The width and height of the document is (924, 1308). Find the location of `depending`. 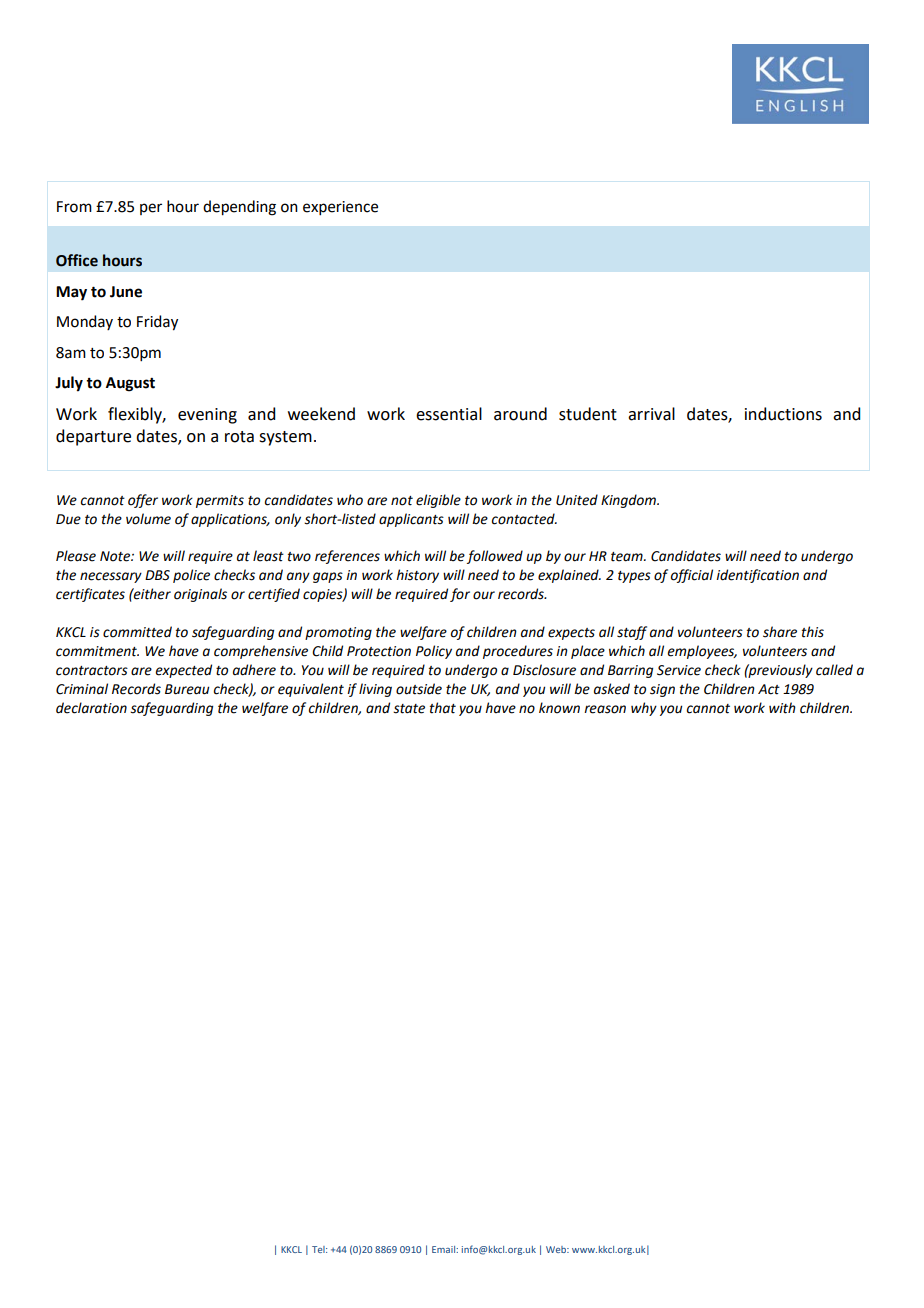

depending is located at coordinates (239, 208).
